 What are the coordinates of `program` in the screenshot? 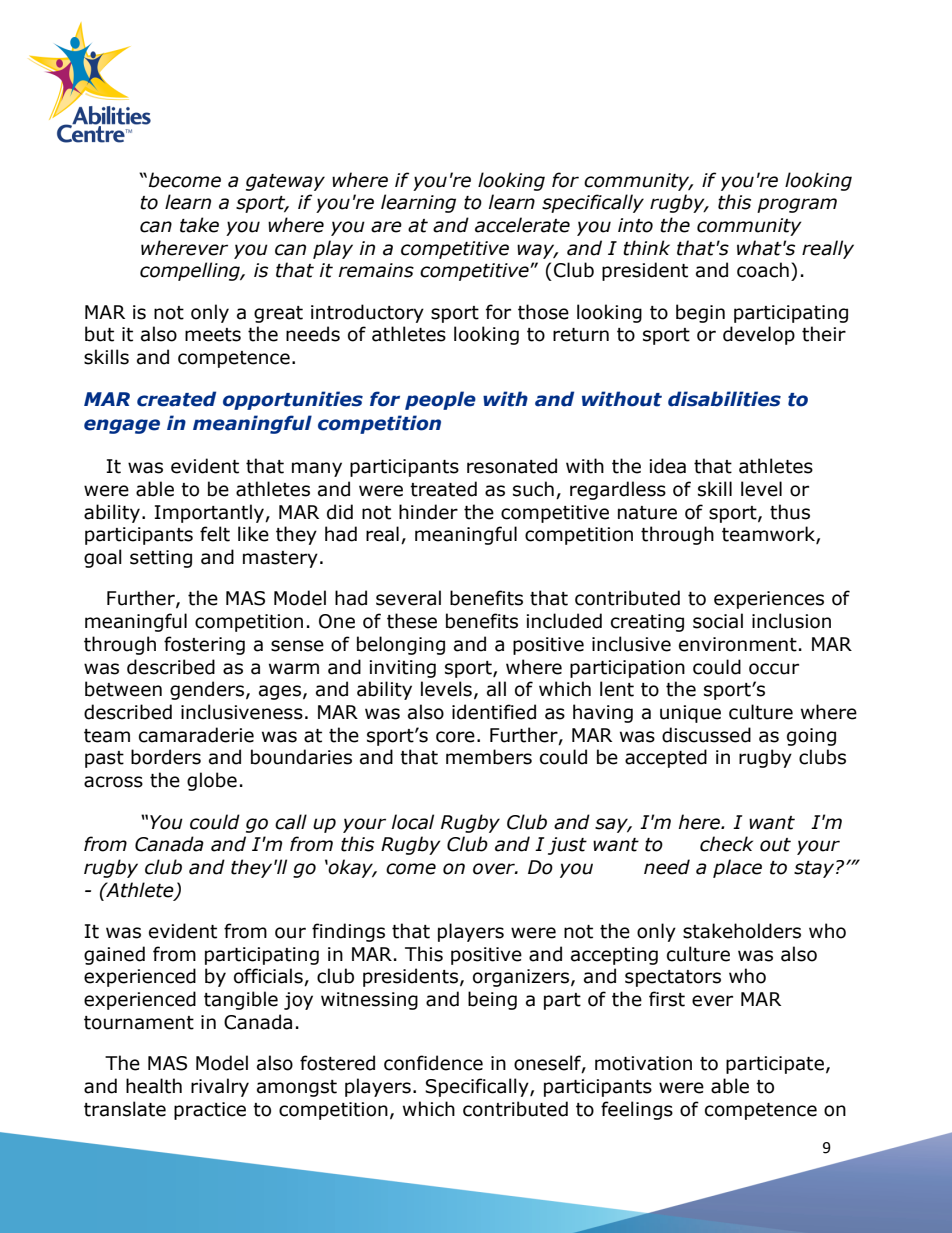 It's located at (797, 205).
